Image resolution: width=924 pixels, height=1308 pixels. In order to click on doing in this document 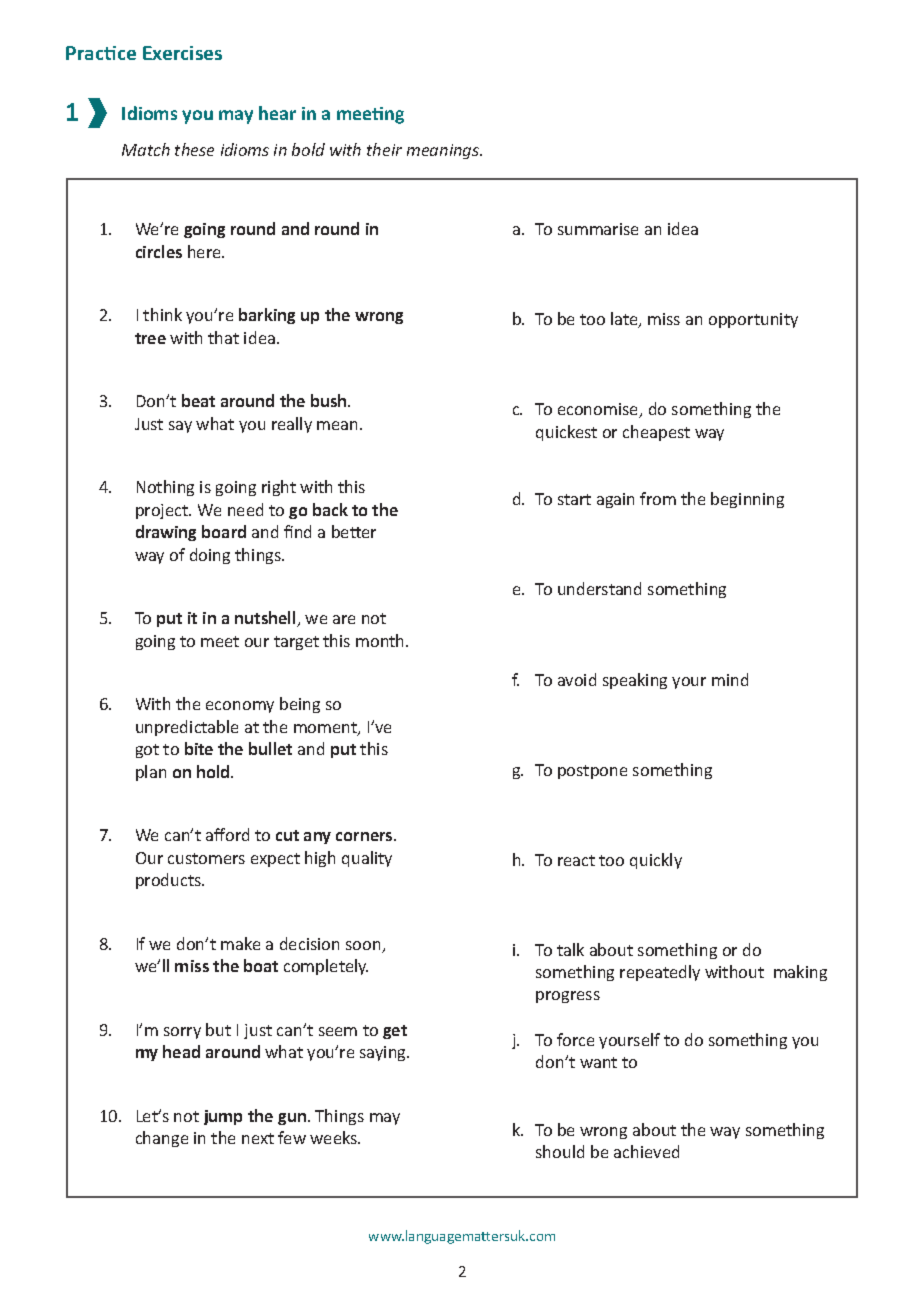, I will do `click(210, 556)`.
